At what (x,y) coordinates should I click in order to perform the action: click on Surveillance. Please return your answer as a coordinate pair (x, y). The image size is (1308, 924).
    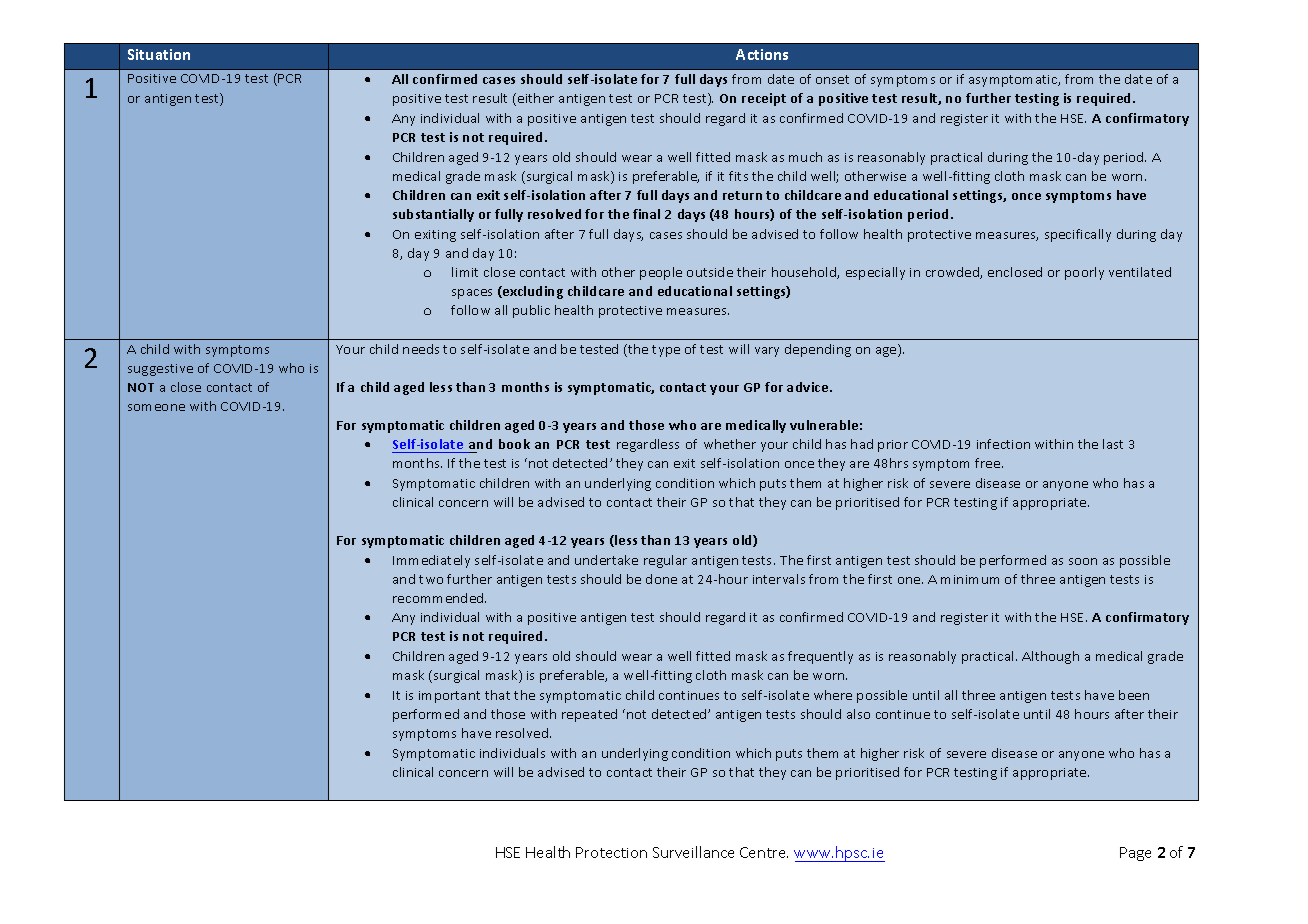
    Looking at the image, I should click on (693, 852).
